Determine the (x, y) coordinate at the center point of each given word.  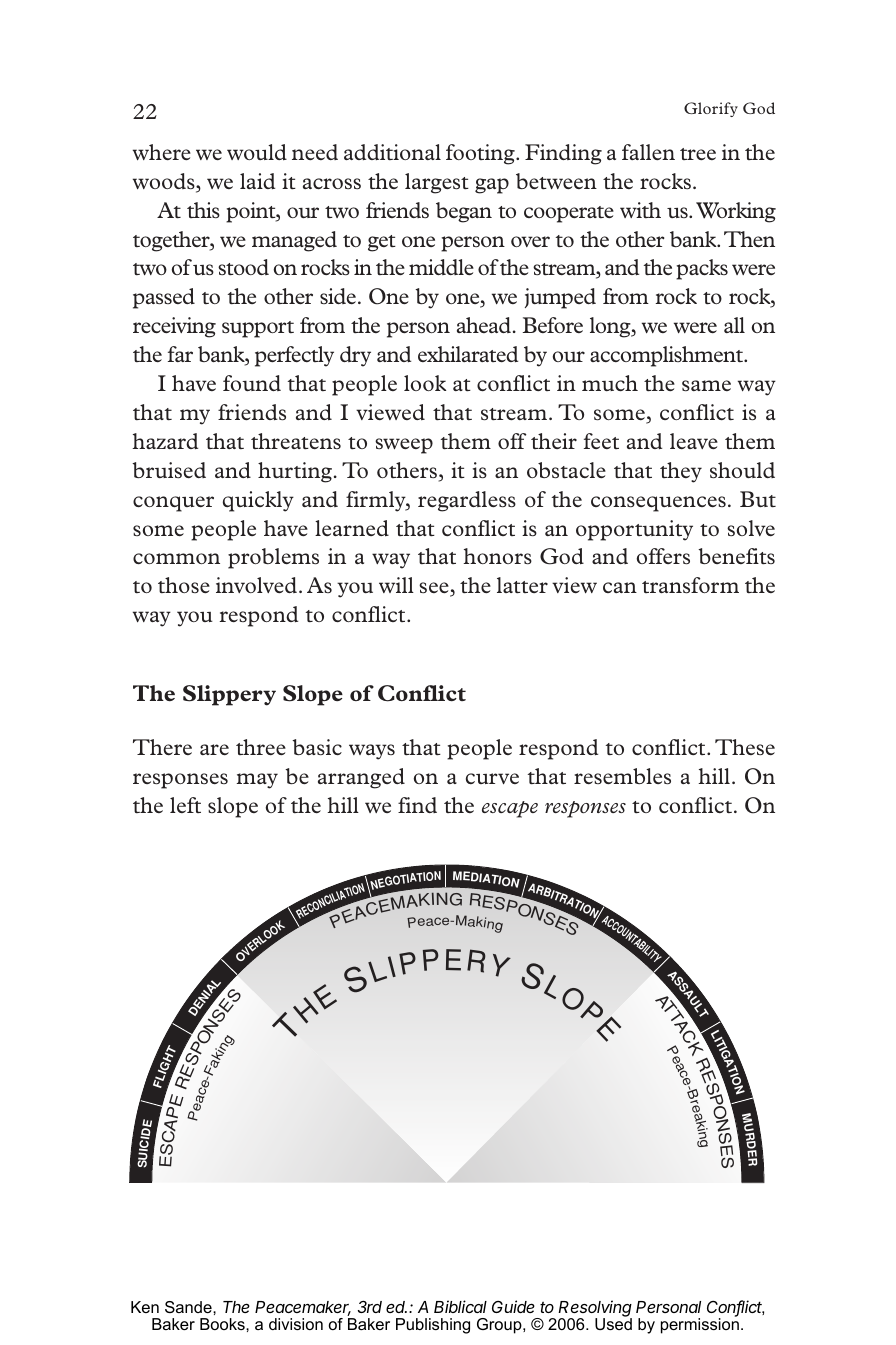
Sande (189, 1307)
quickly (258, 501)
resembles (622, 776)
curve (492, 778)
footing (481, 154)
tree (698, 154)
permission (700, 1325)
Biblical (460, 1306)
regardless (467, 501)
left (185, 805)
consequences (658, 504)
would (257, 152)
